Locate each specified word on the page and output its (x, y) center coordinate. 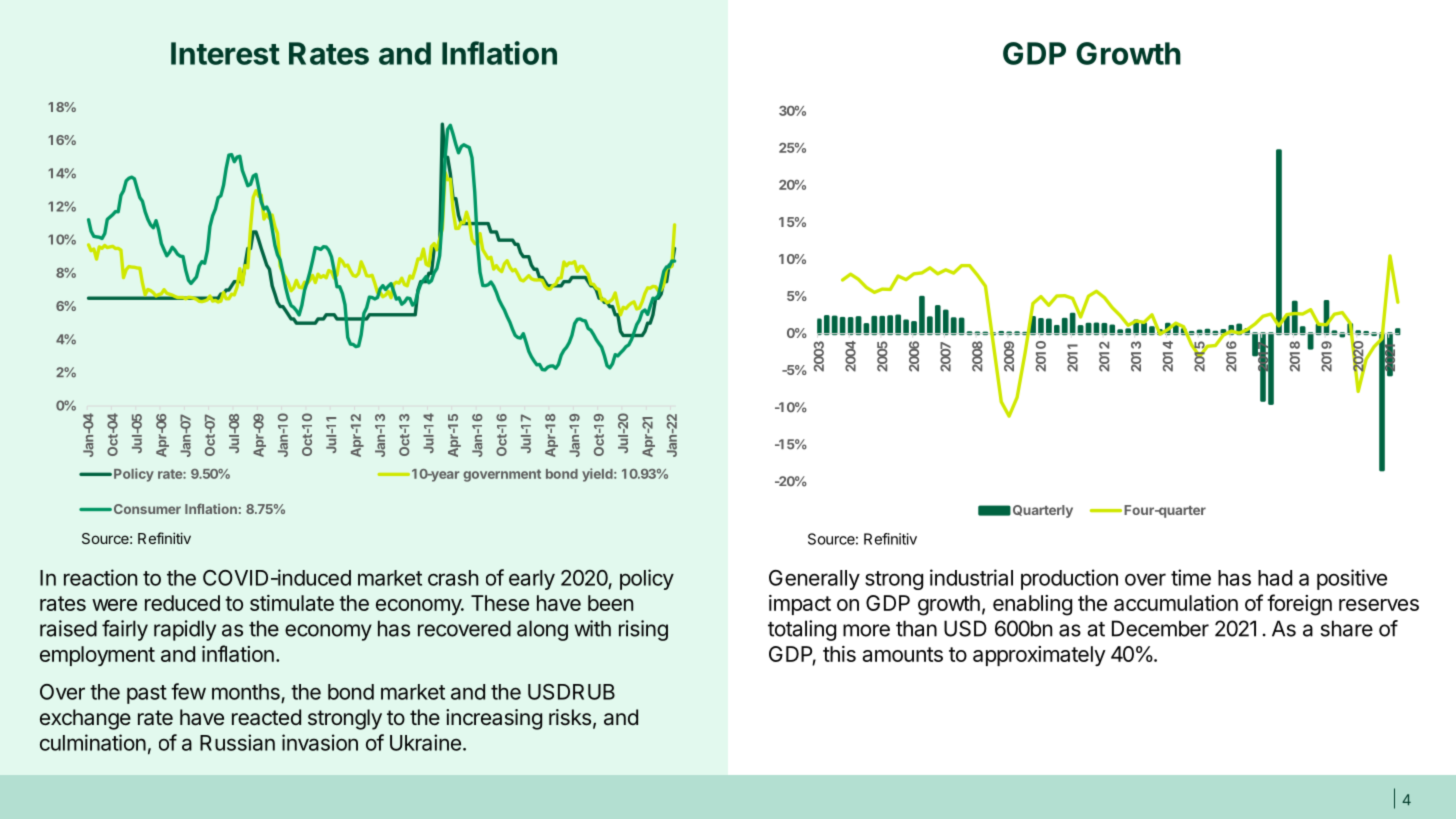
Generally (814, 580)
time (1191, 577)
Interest (225, 53)
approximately (1039, 656)
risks (570, 717)
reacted (266, 717)
